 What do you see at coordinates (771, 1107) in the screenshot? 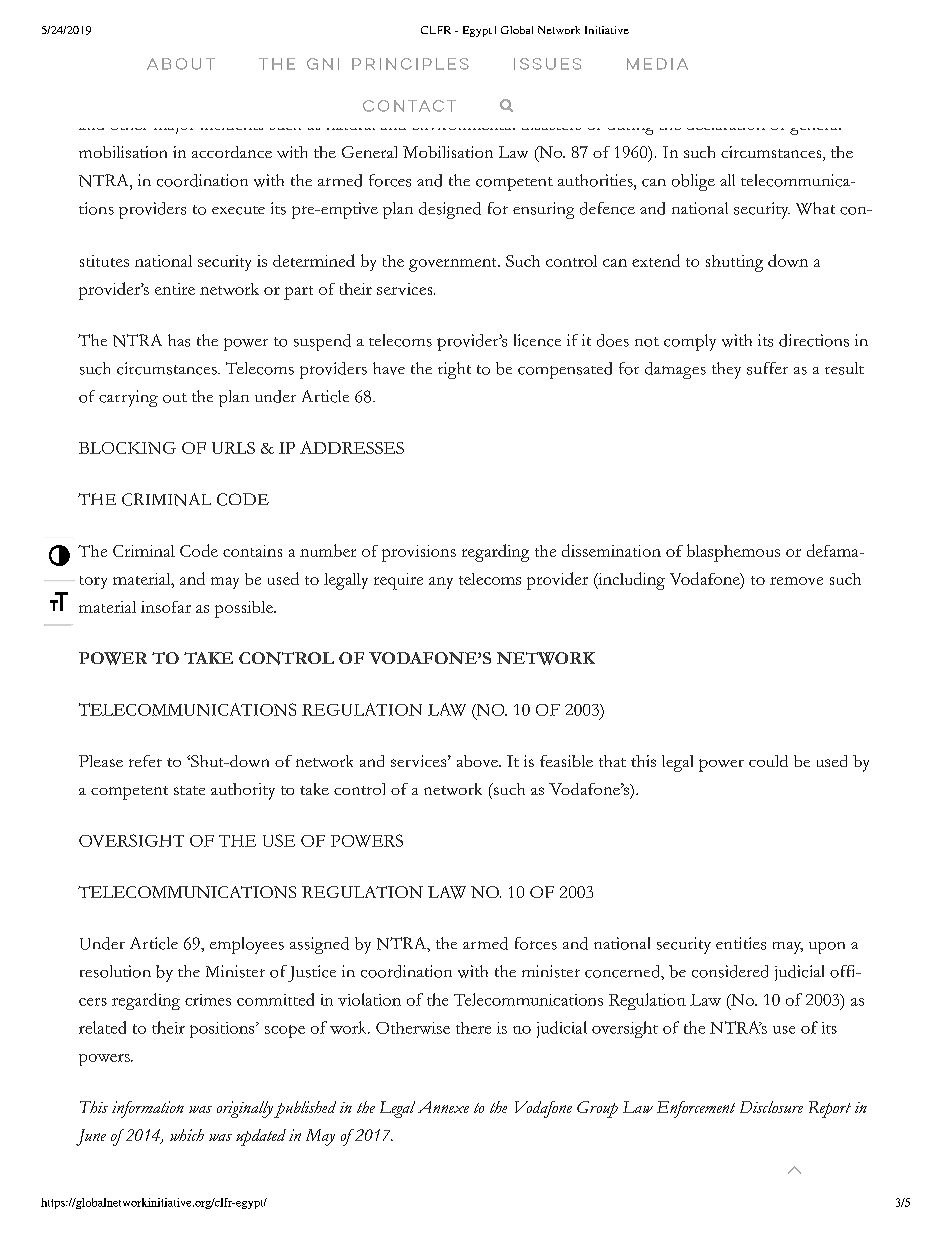
I see `Disclosure` at bounding box center [771, 1107].
